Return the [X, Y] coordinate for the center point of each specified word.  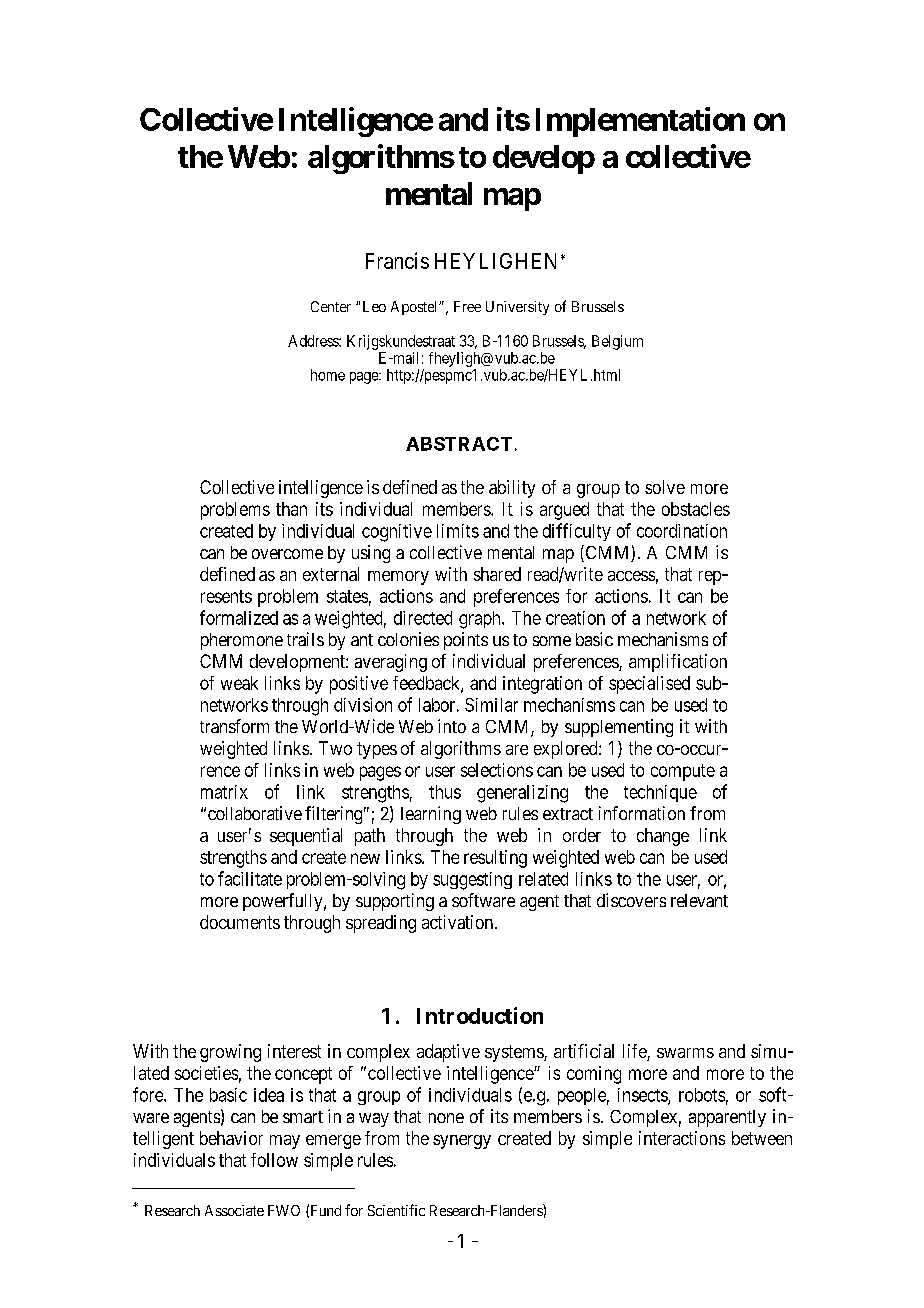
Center [331, 306]
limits [458, 531]
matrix [224, 792]
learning [431, 815]
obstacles [696, 509]
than [291, 509]
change [663, 837]
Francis [397, 260]
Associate [234, 1210]
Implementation [640, 122]
